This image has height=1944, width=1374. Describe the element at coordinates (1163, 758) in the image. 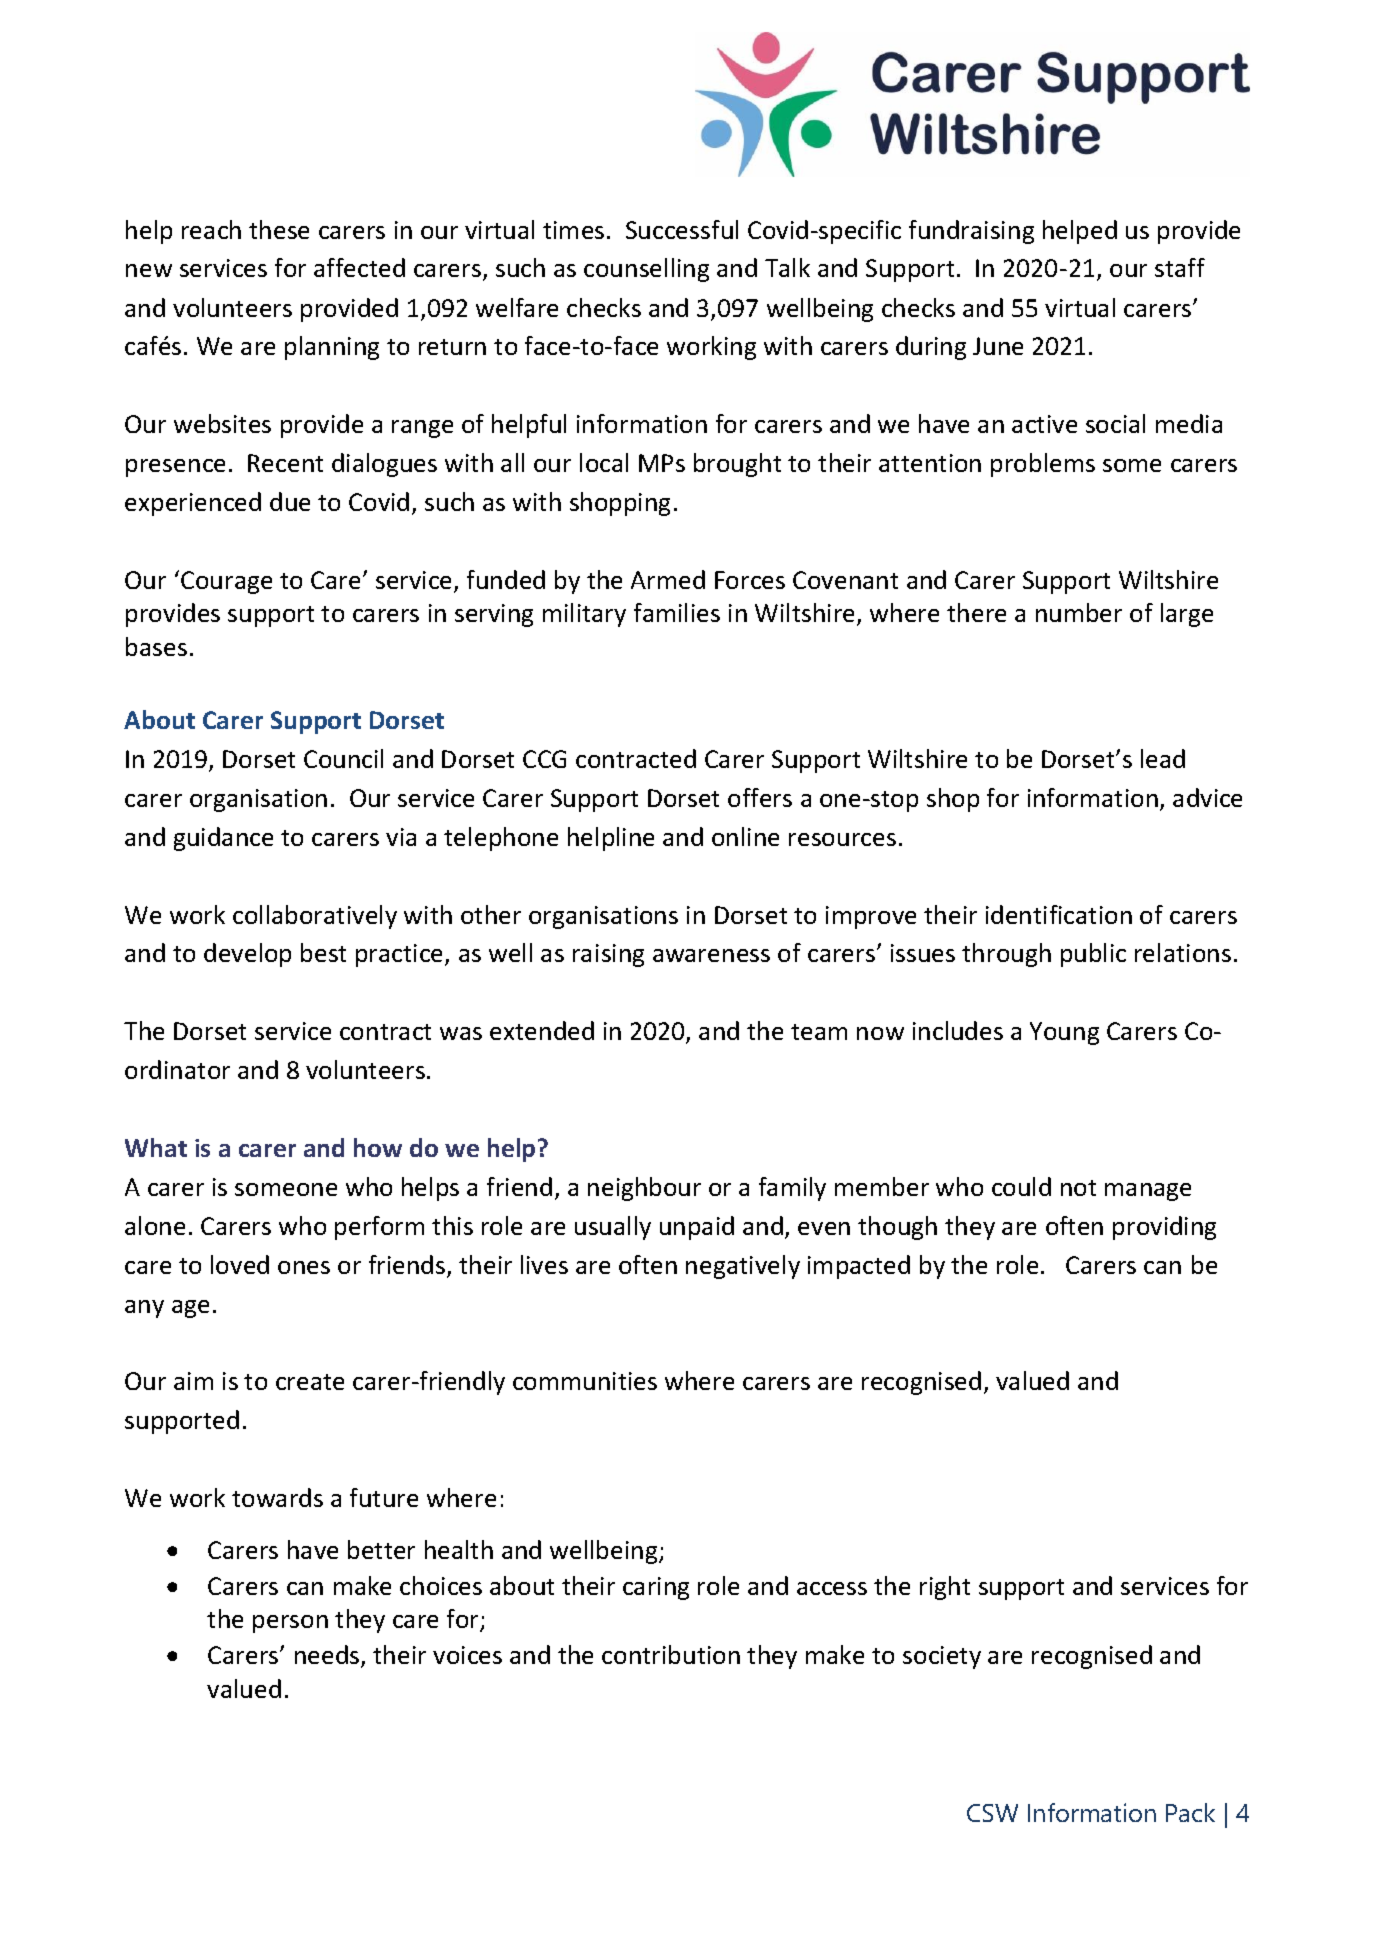

I see `lead` at that location.
